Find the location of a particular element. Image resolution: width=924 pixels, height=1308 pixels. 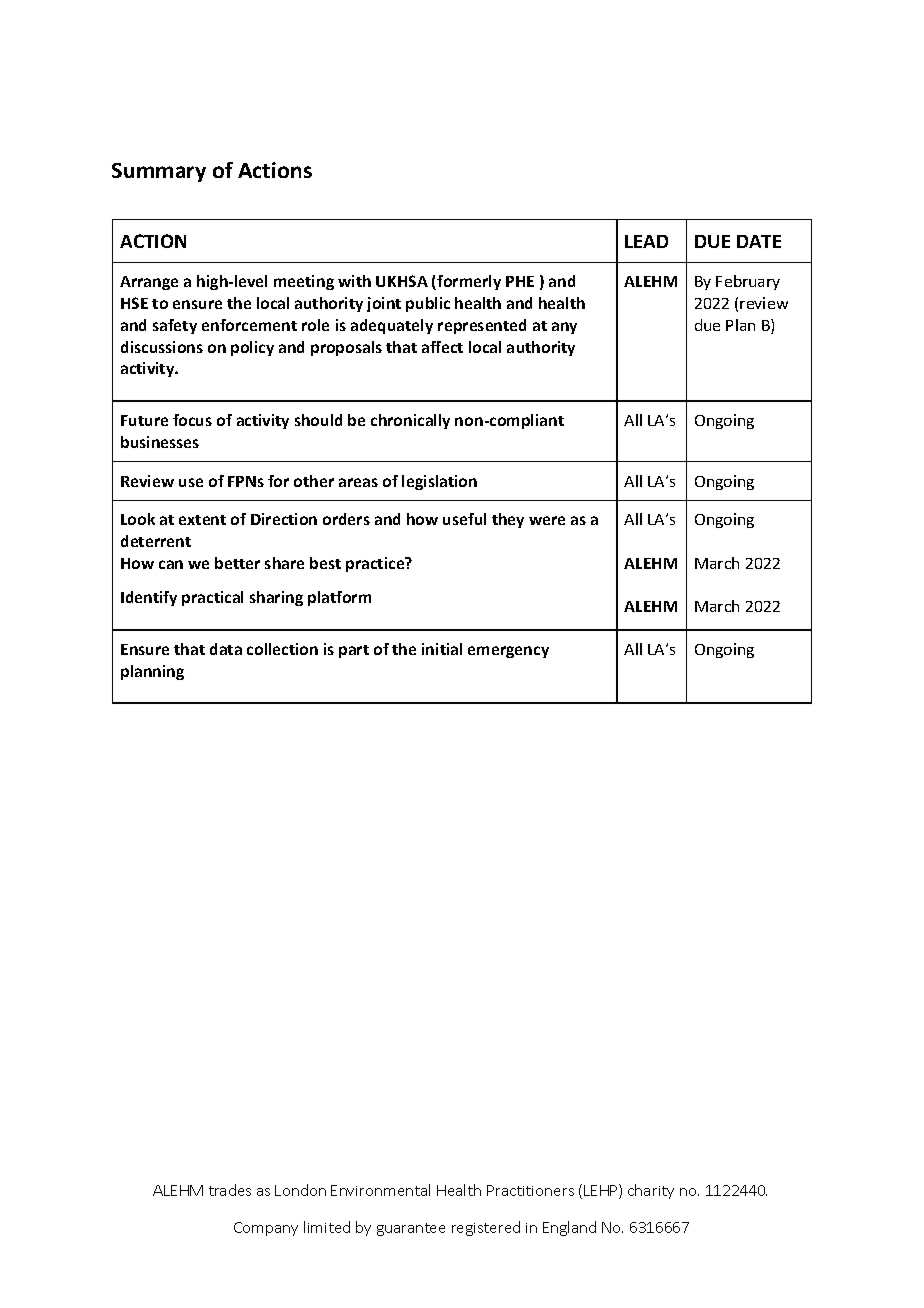

trades is located at coordinates (230, 1190).
